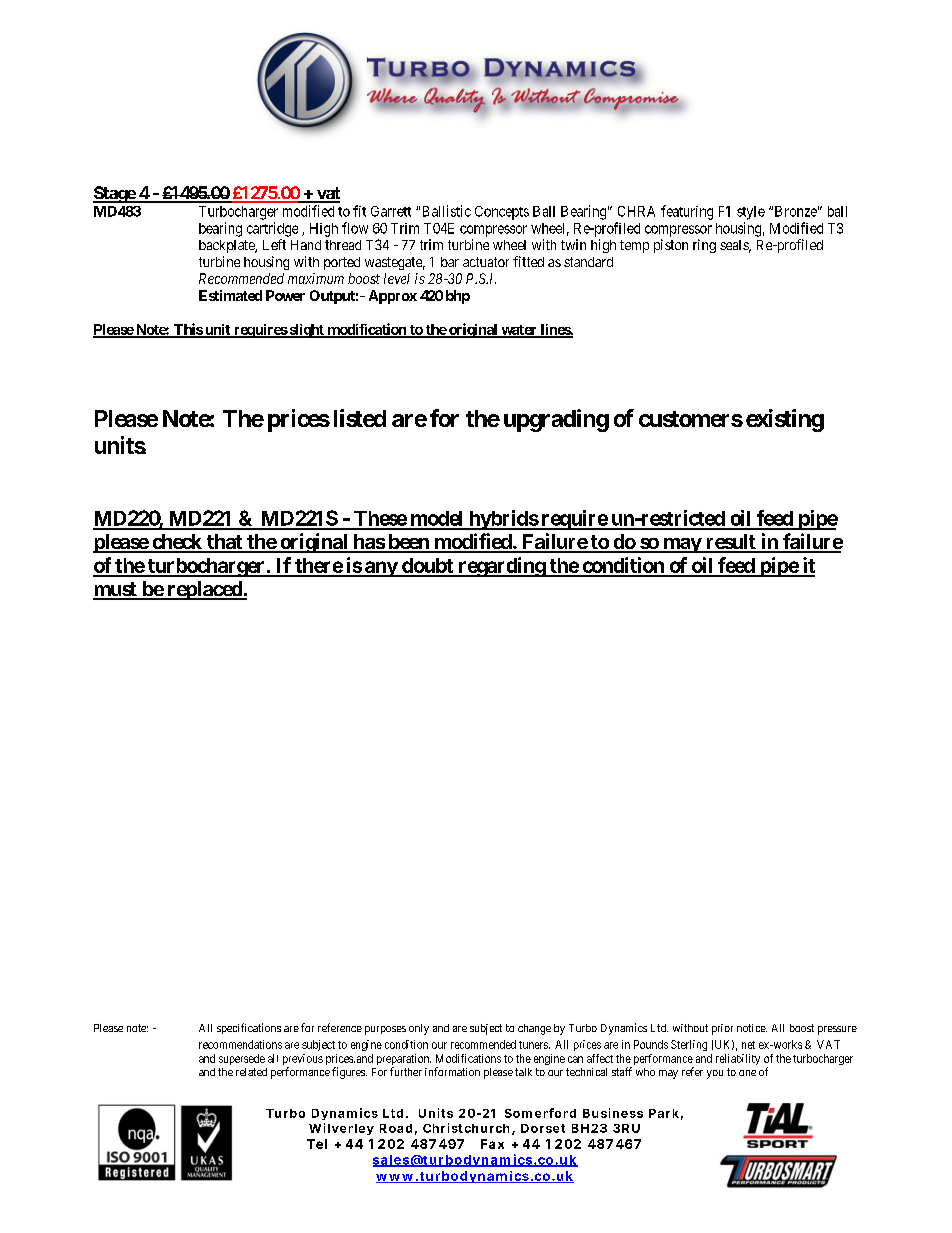 The image size is (952, 1233). Describe the element at coordinates (486, 262) in the screenshot. I see `actuator` at that location.
